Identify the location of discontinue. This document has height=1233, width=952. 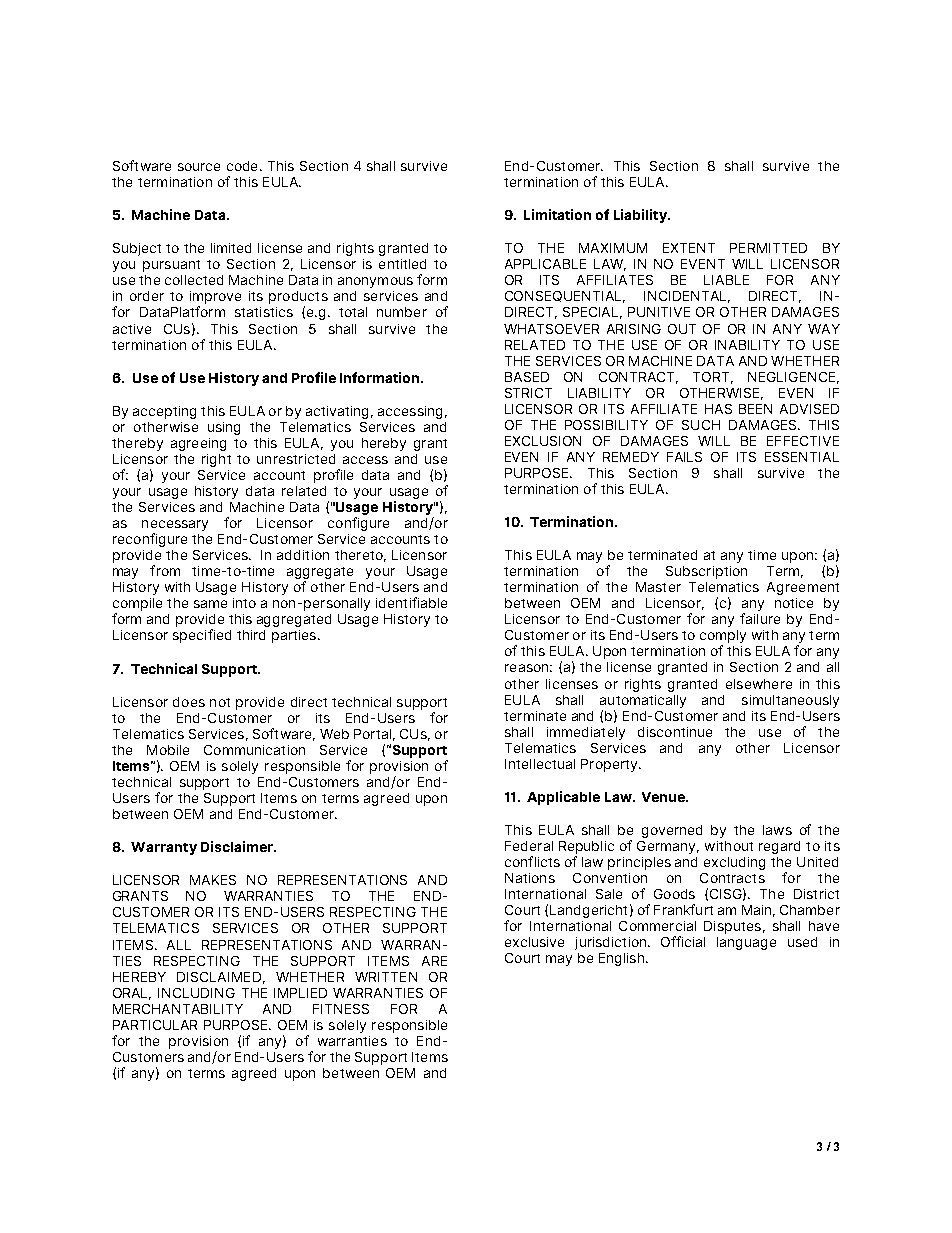
(675, 732).
